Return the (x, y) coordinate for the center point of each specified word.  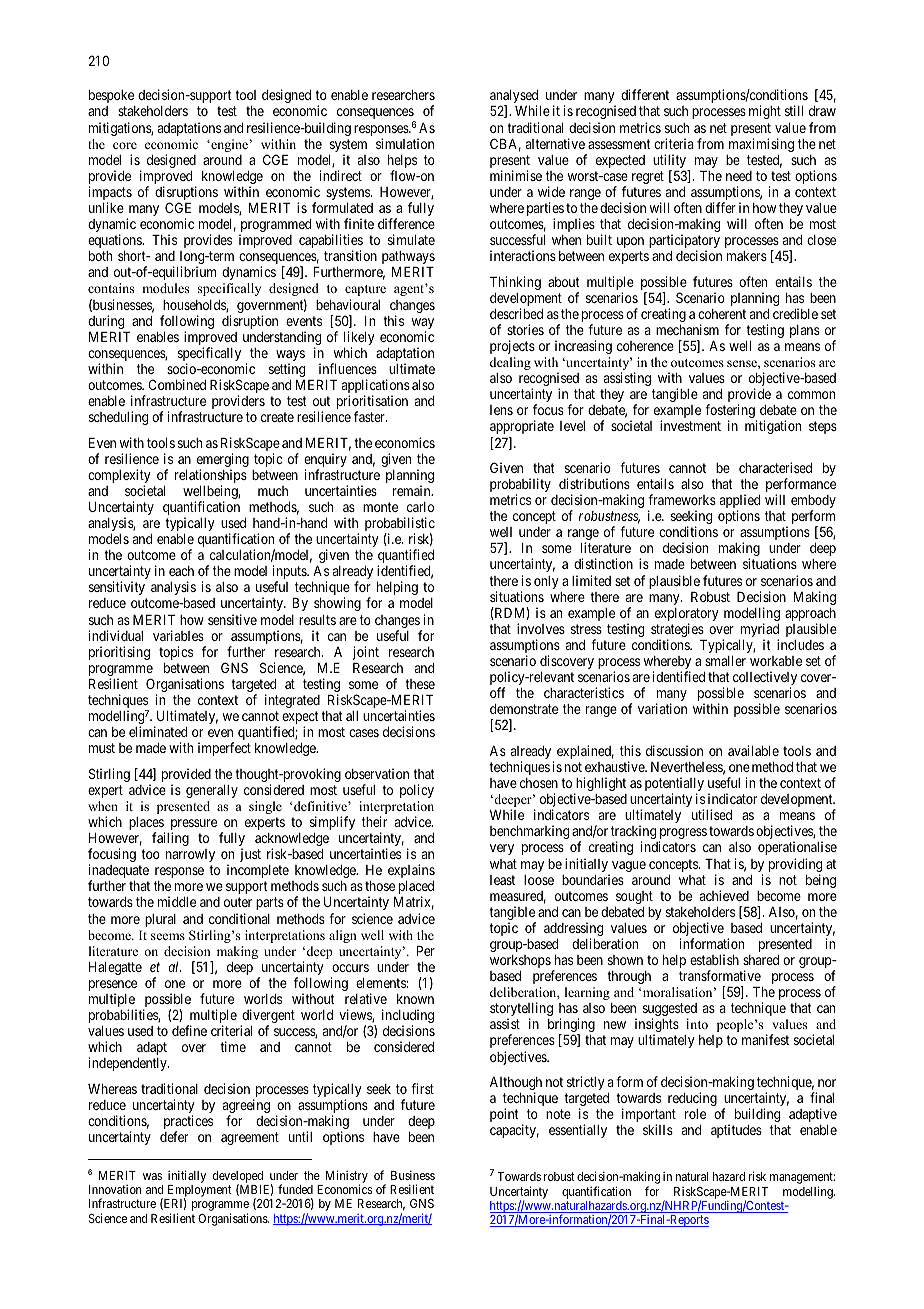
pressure (194, 826)
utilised (712, 814)
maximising (761, 145)
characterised (775, 467)
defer (174, 1136)
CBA (505, 145)
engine (229, 145)
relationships (211, 477)
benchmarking (529, 832)
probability (520, 486)
